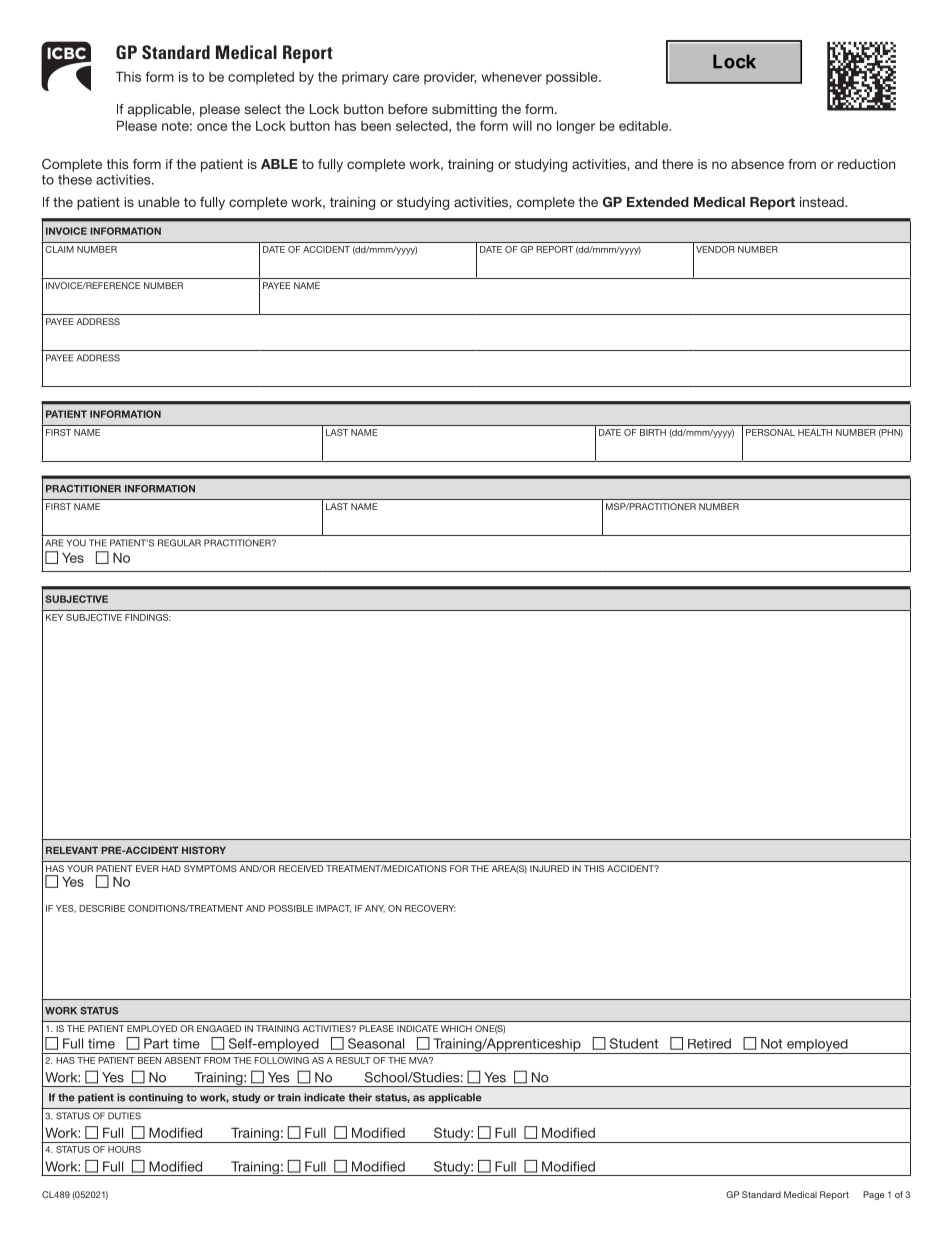 The width and height of the document is (952, 1233). Describe the element at coordinates (464, 110) in the document. I see `submitting` at that location.
